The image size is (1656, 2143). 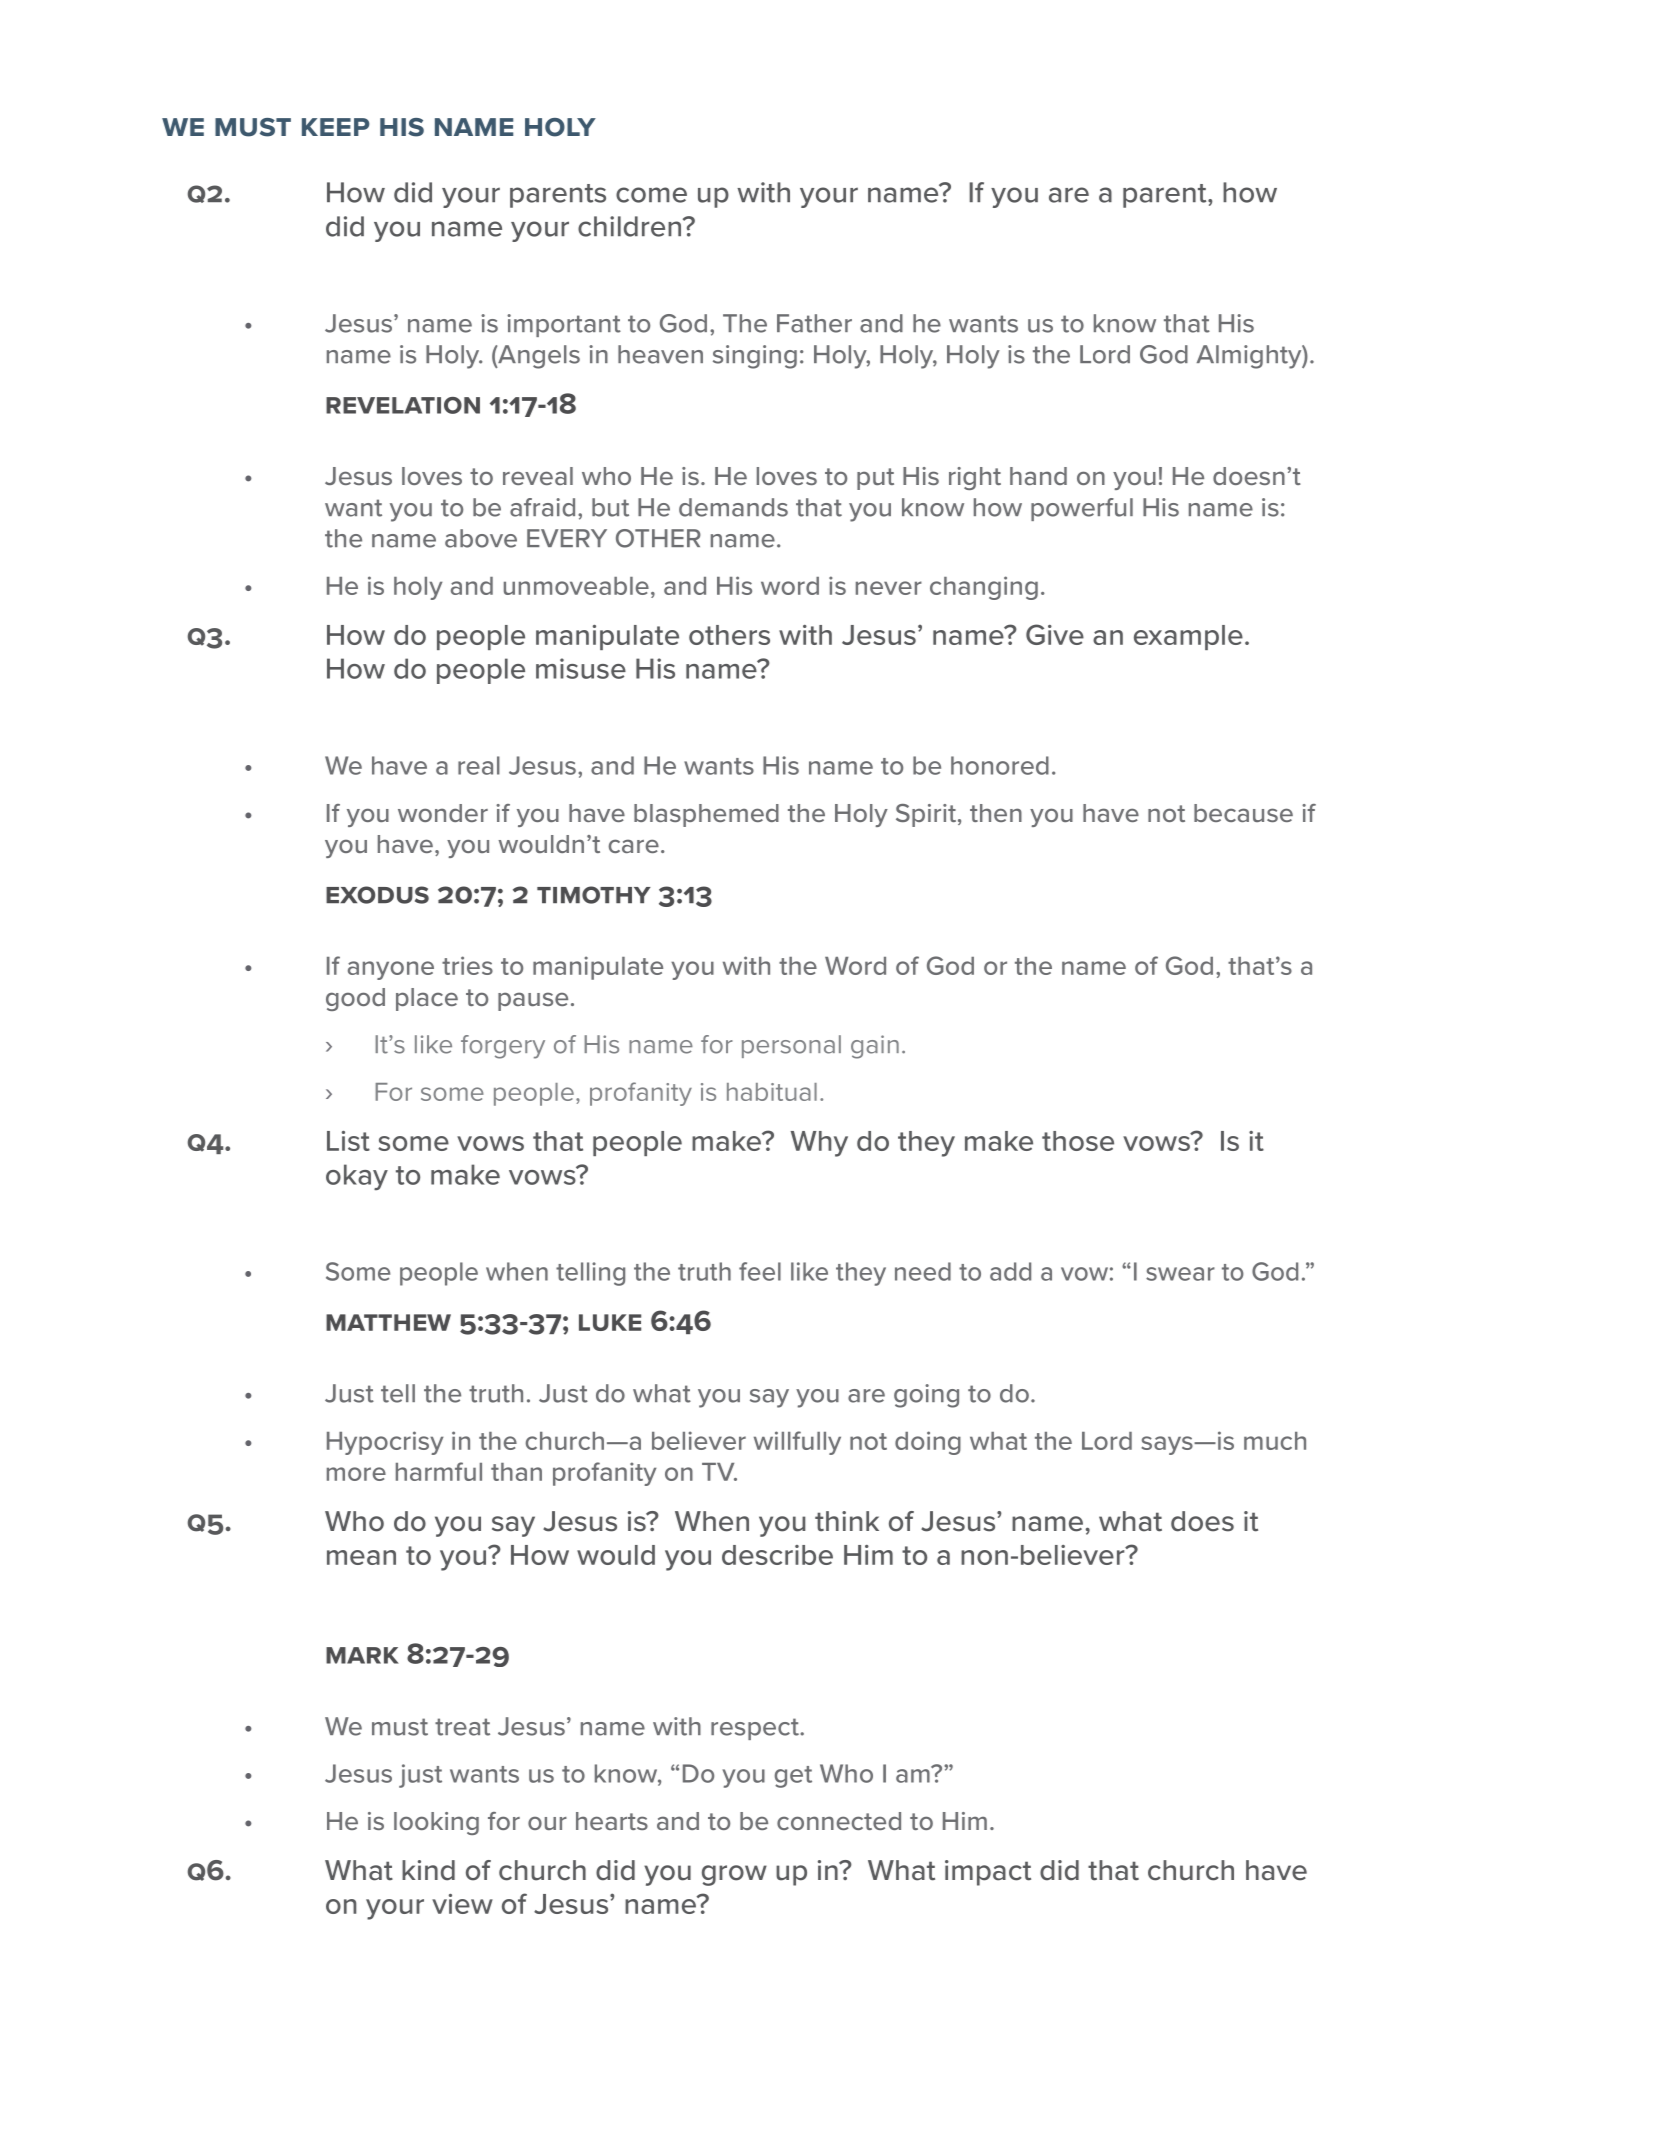 I want to click on blasphemed, so click(x=706, y=815).
